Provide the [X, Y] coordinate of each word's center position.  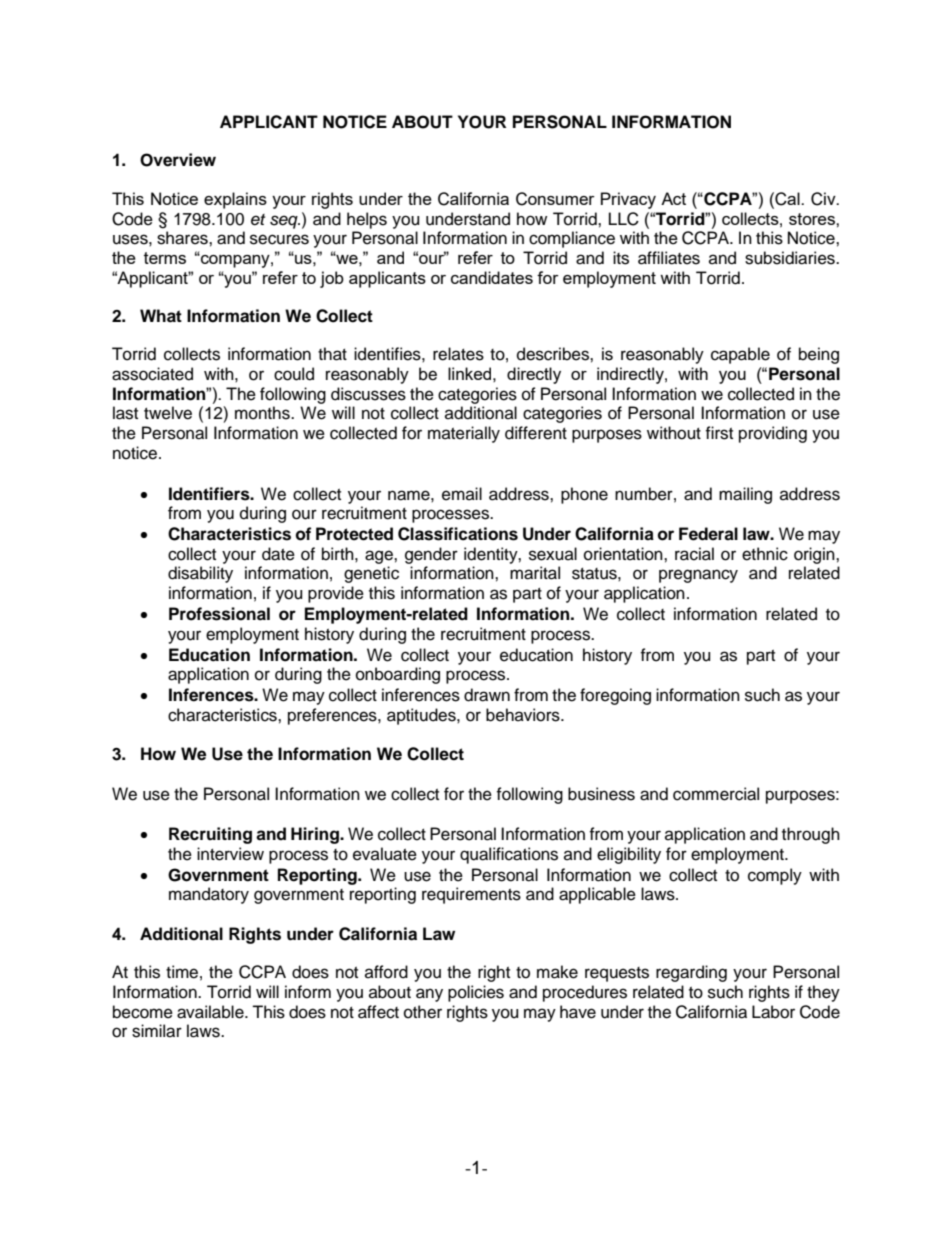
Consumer [555, 199]
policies [476, 993]
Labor [773, 1012]
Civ [824, 199]
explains [235, 200]
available [211, 1012]
